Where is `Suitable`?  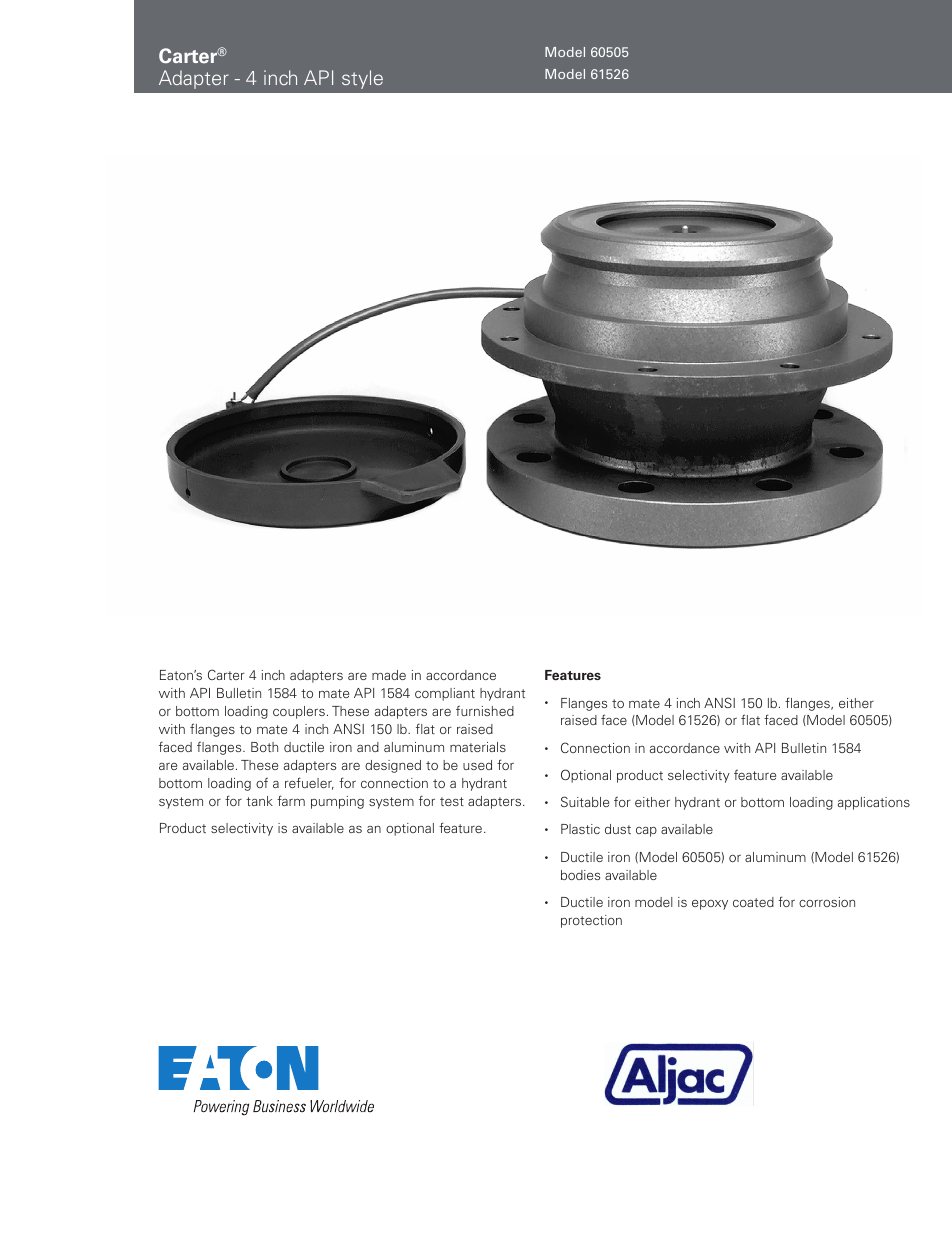 Suitable is located at coordinates (585, 801).
